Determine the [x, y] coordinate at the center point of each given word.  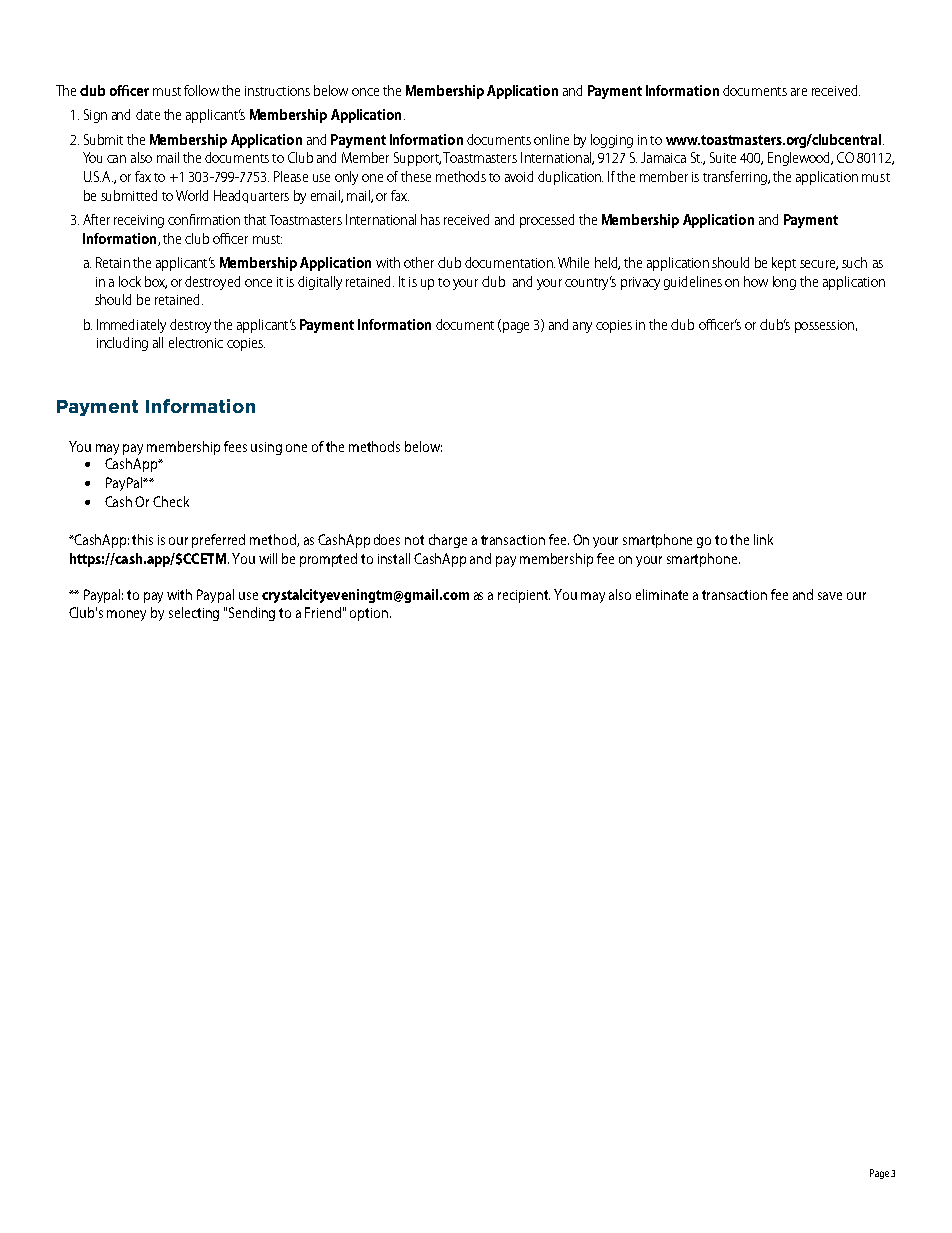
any [582, 327]
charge [448, 541]
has [430, 219]
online [551, 139]
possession [824, 326]
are [799, 92]
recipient [524, 596]
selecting [194, 614]
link [763, 539]
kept [784, 264]
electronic [196, 342]
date [148, 114]
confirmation [204, 219]
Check [171, 501]
